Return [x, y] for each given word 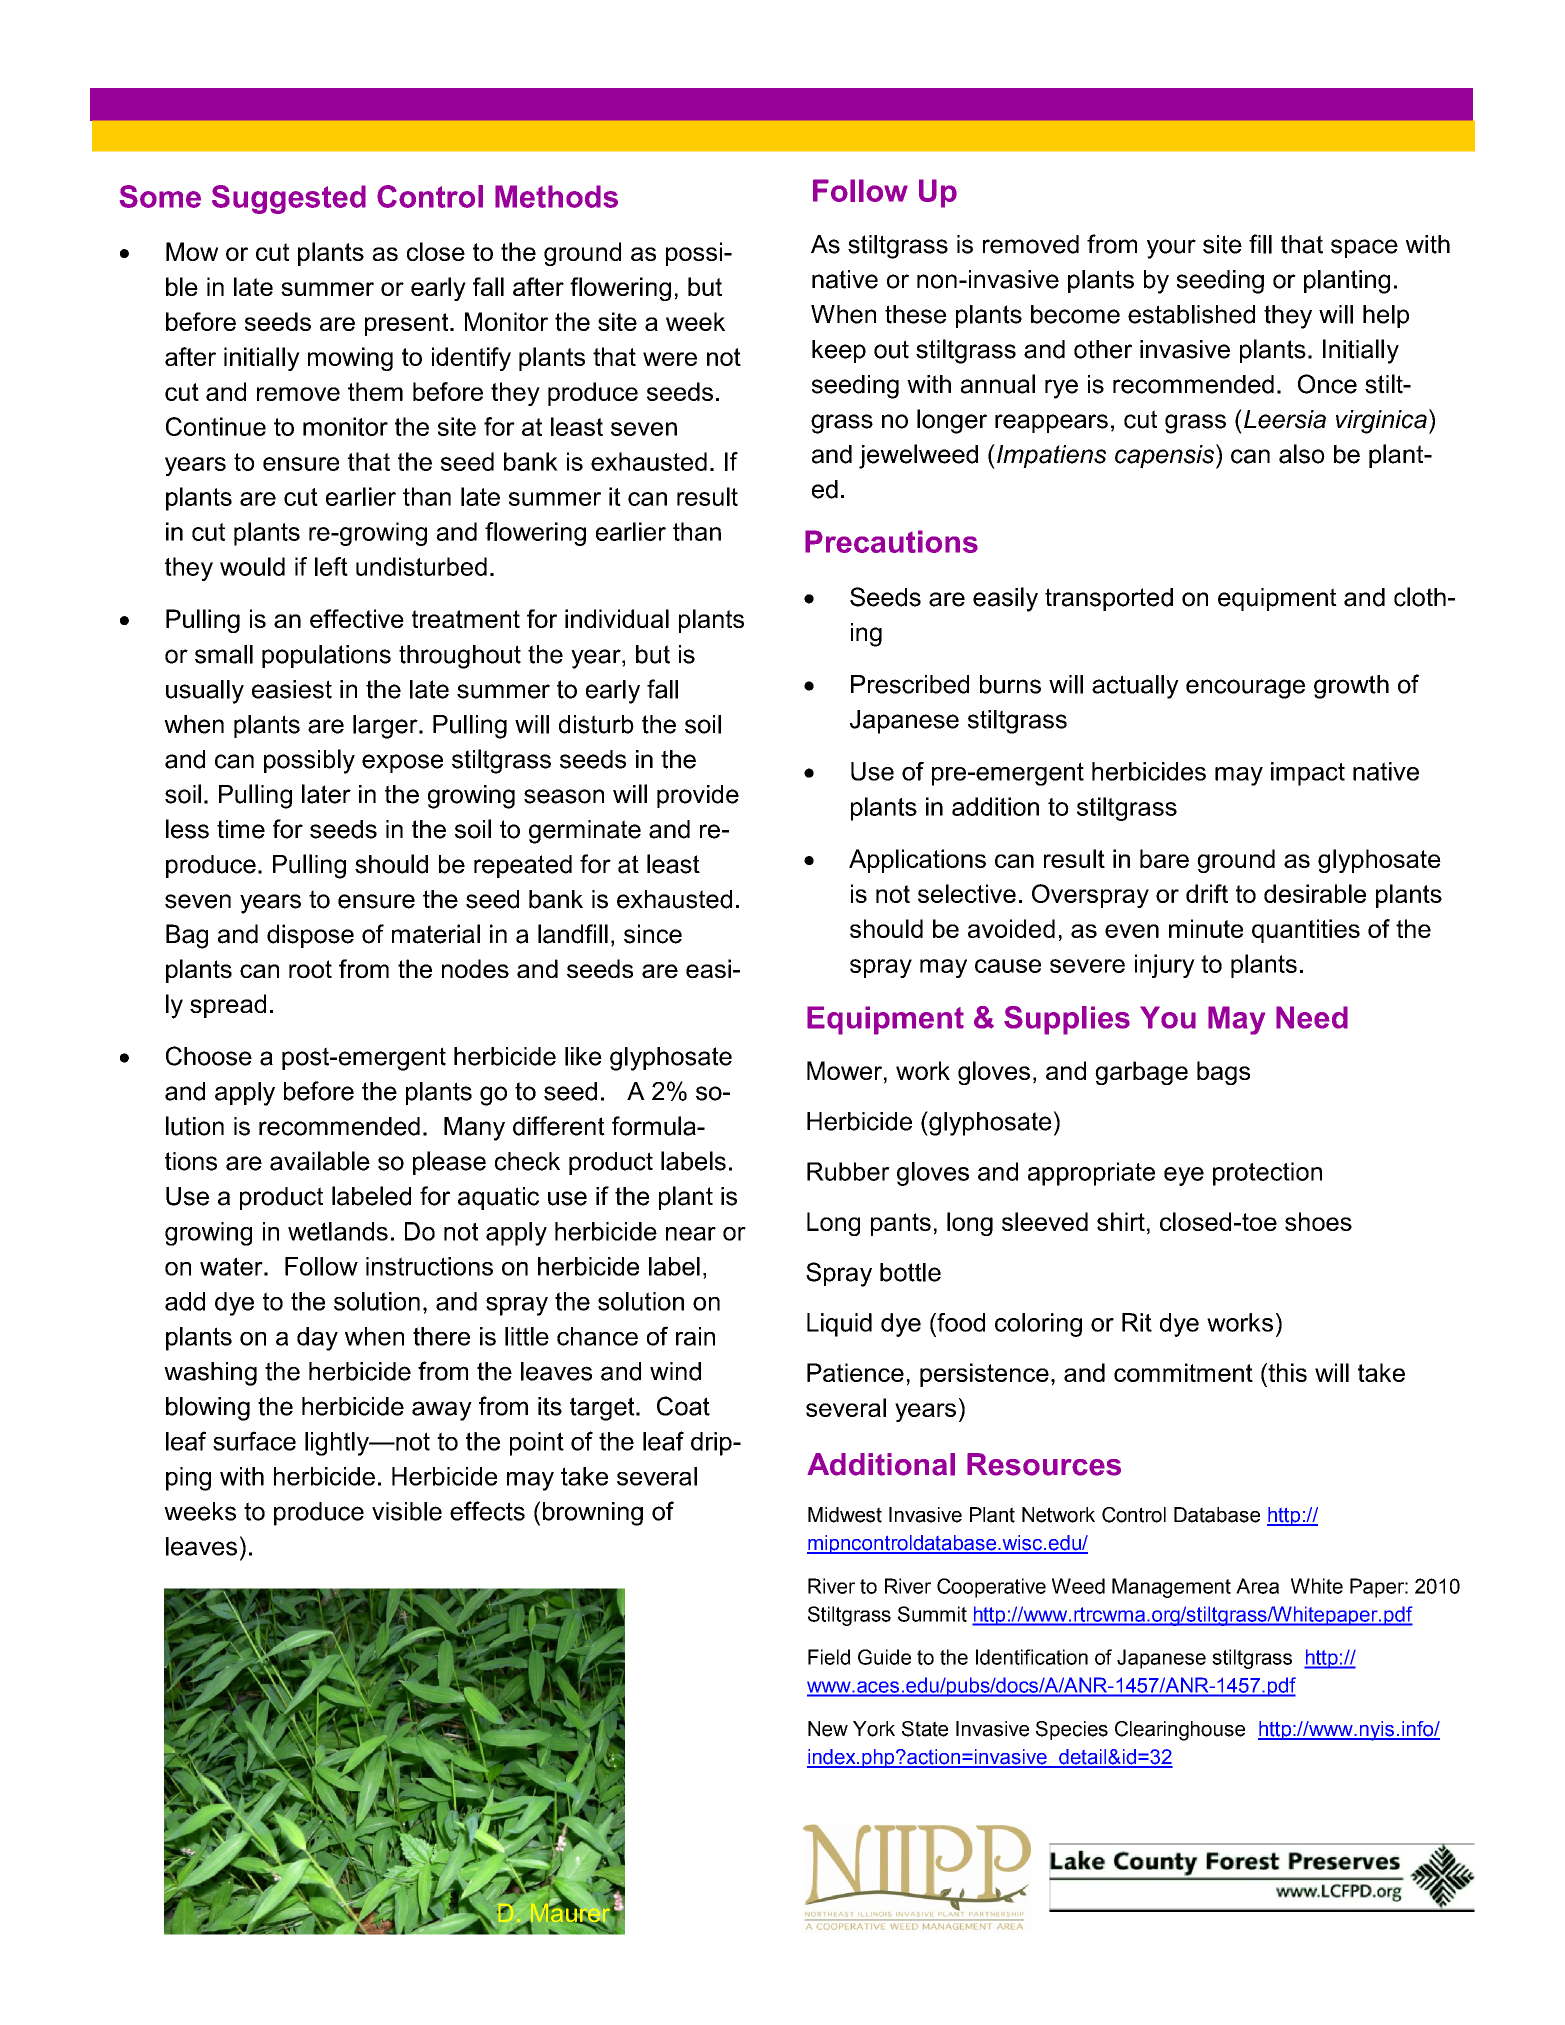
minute [1206, 928]
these [915, 314]
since [653, 934]
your [1171, 249]
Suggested [289, 199]
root [310, 969]
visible [407, 1511]
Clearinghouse [1180, 1731]
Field [829, 1657]
